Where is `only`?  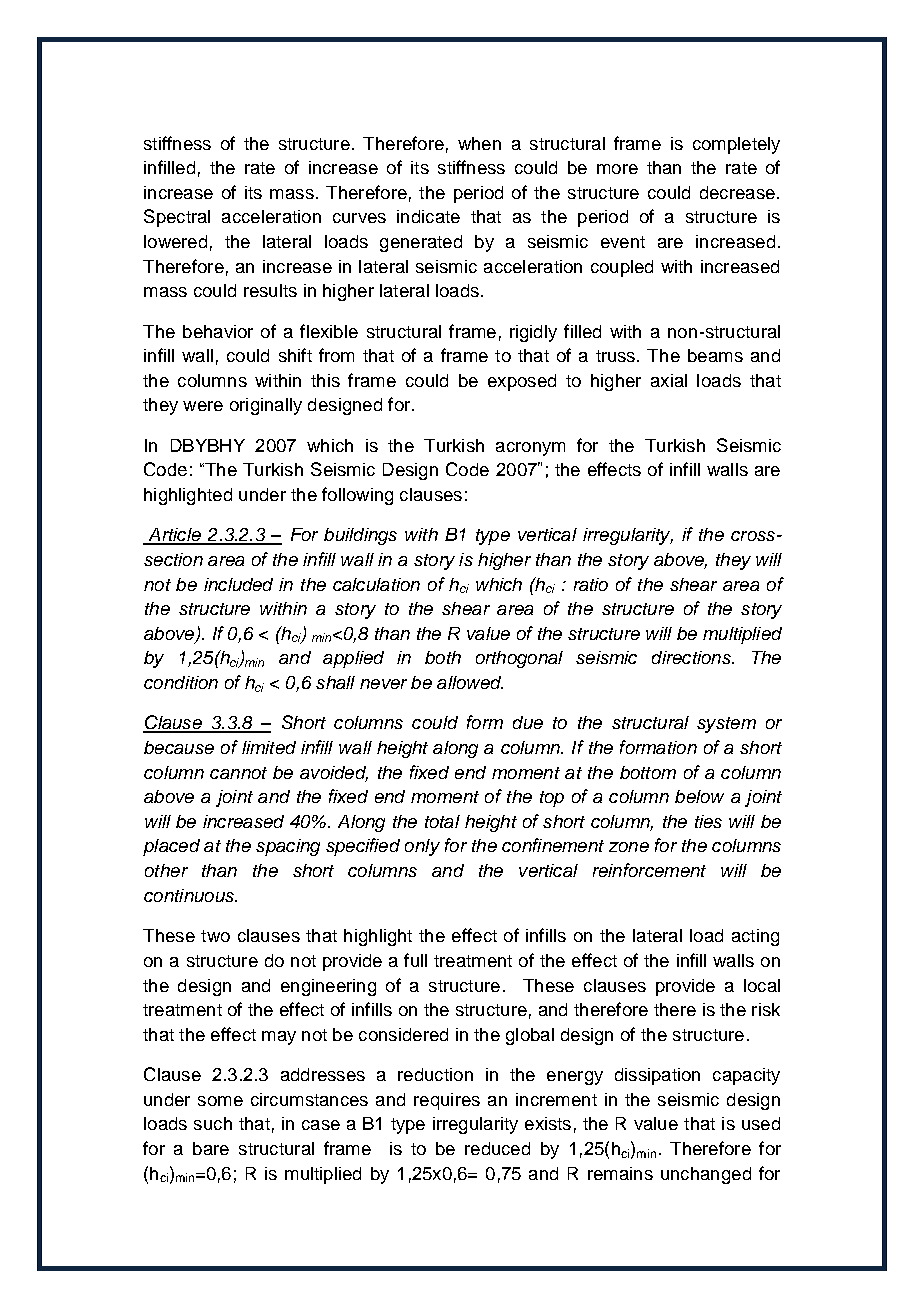
only is located at coordinates (422, 847).
